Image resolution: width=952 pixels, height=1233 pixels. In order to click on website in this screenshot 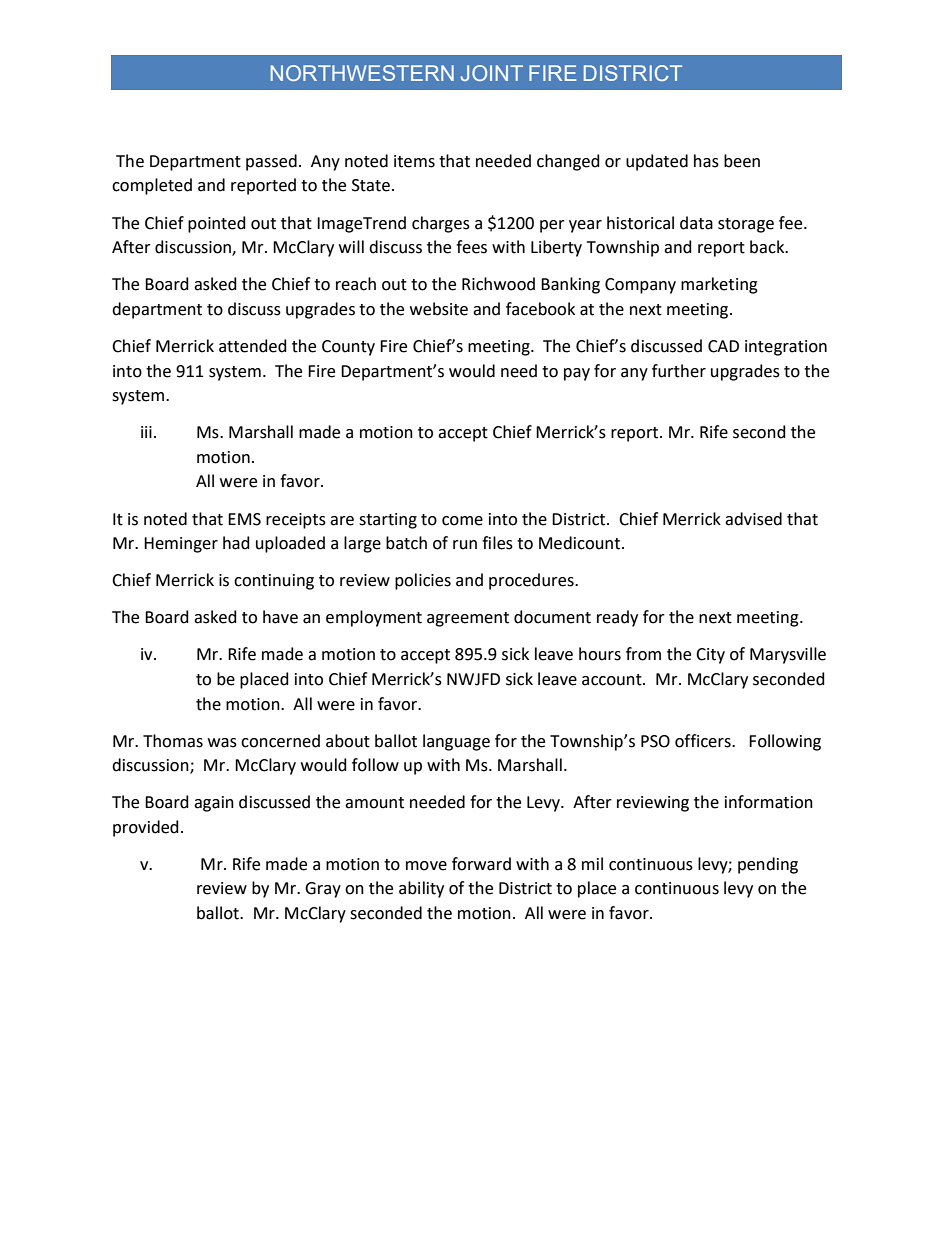, I will do `click(439, 309)`.
